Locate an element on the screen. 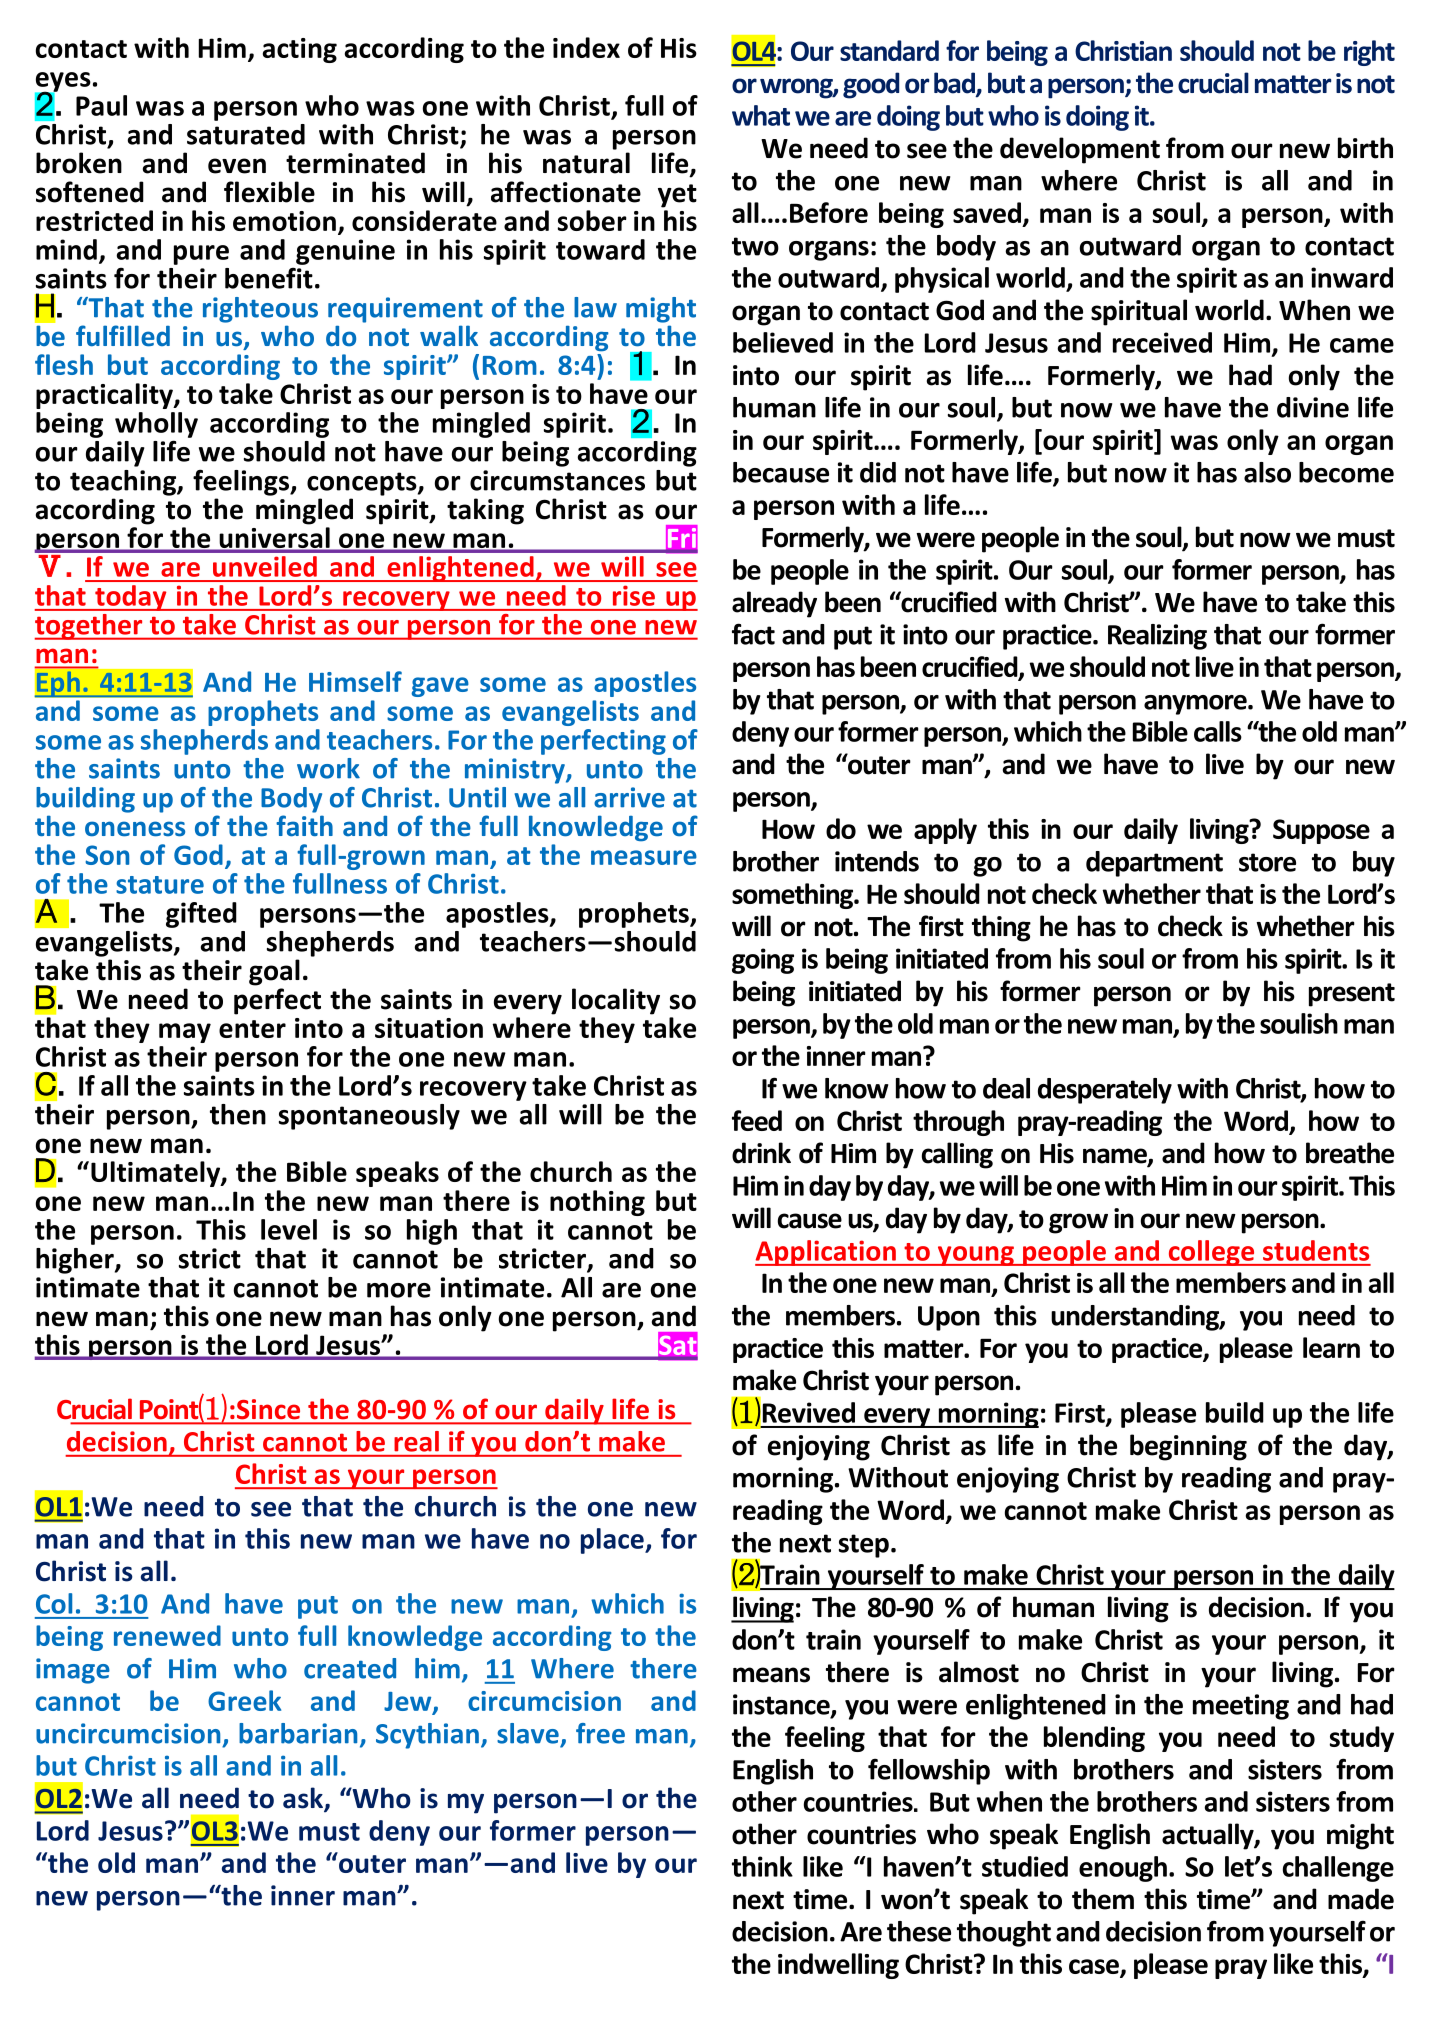  store is located at coordinates (1267, 862).
